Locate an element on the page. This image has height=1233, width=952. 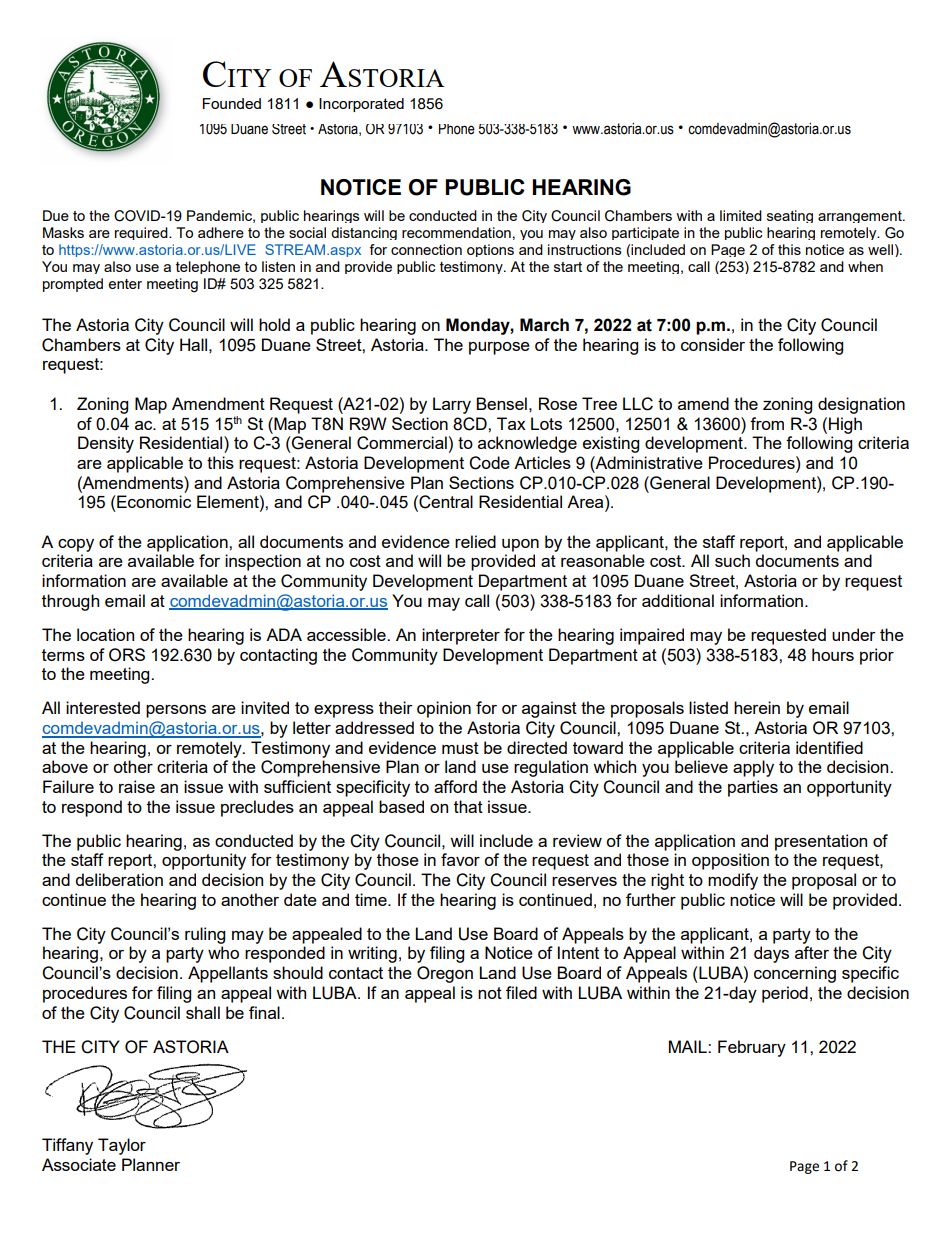
February is located at coordinates (752, 1048).
